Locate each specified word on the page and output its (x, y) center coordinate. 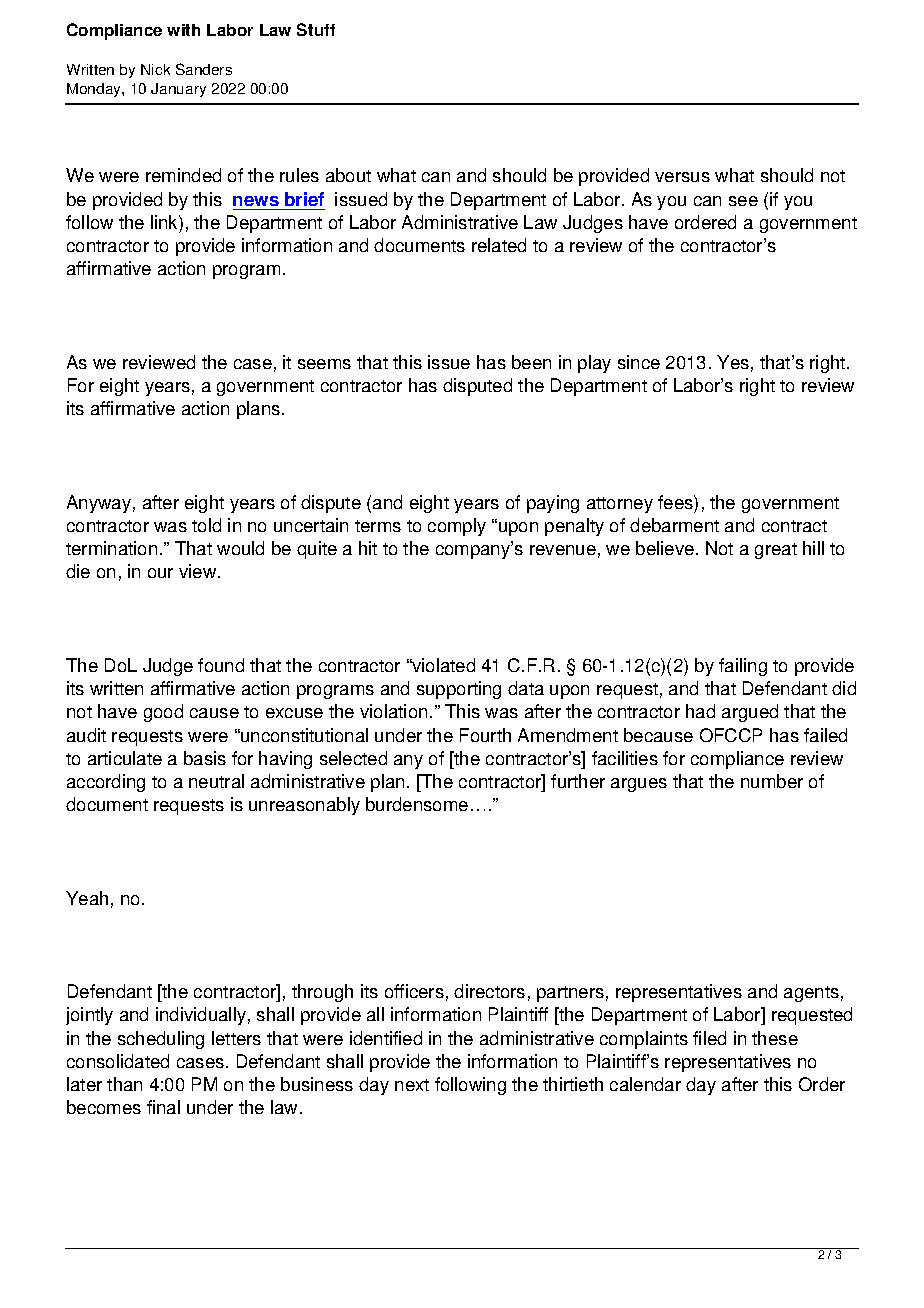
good (163, 713)
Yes (733, 362)
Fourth (485, 735)
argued (750, 713)
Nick (155, 69)
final (163, 1107)
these (775, 1038)
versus (682, 177)
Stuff (316, 29)
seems (324, 364)
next (412, 1085)
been (531, 362)
